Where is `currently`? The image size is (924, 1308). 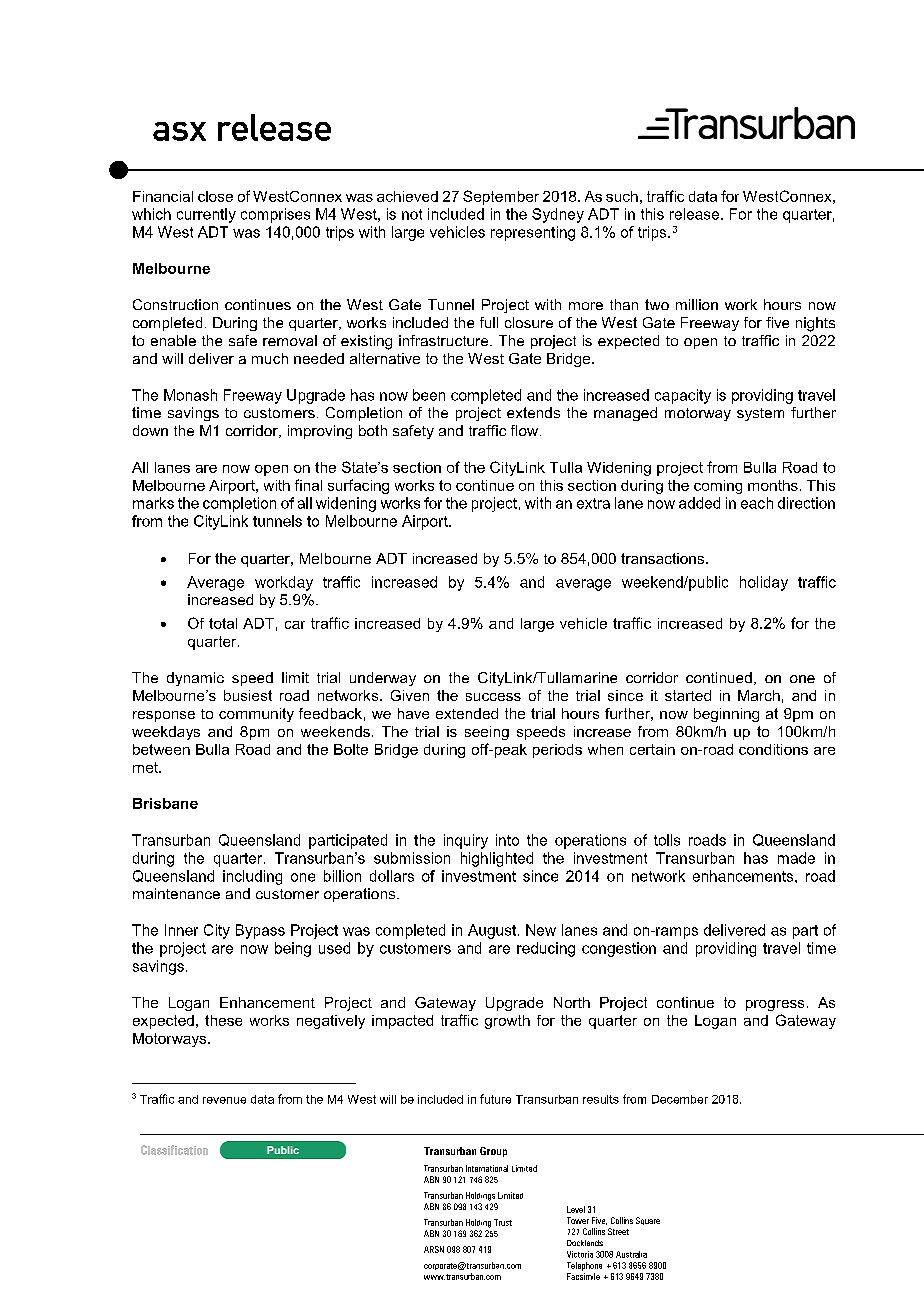 currently is located at coordinates (206, 215).
